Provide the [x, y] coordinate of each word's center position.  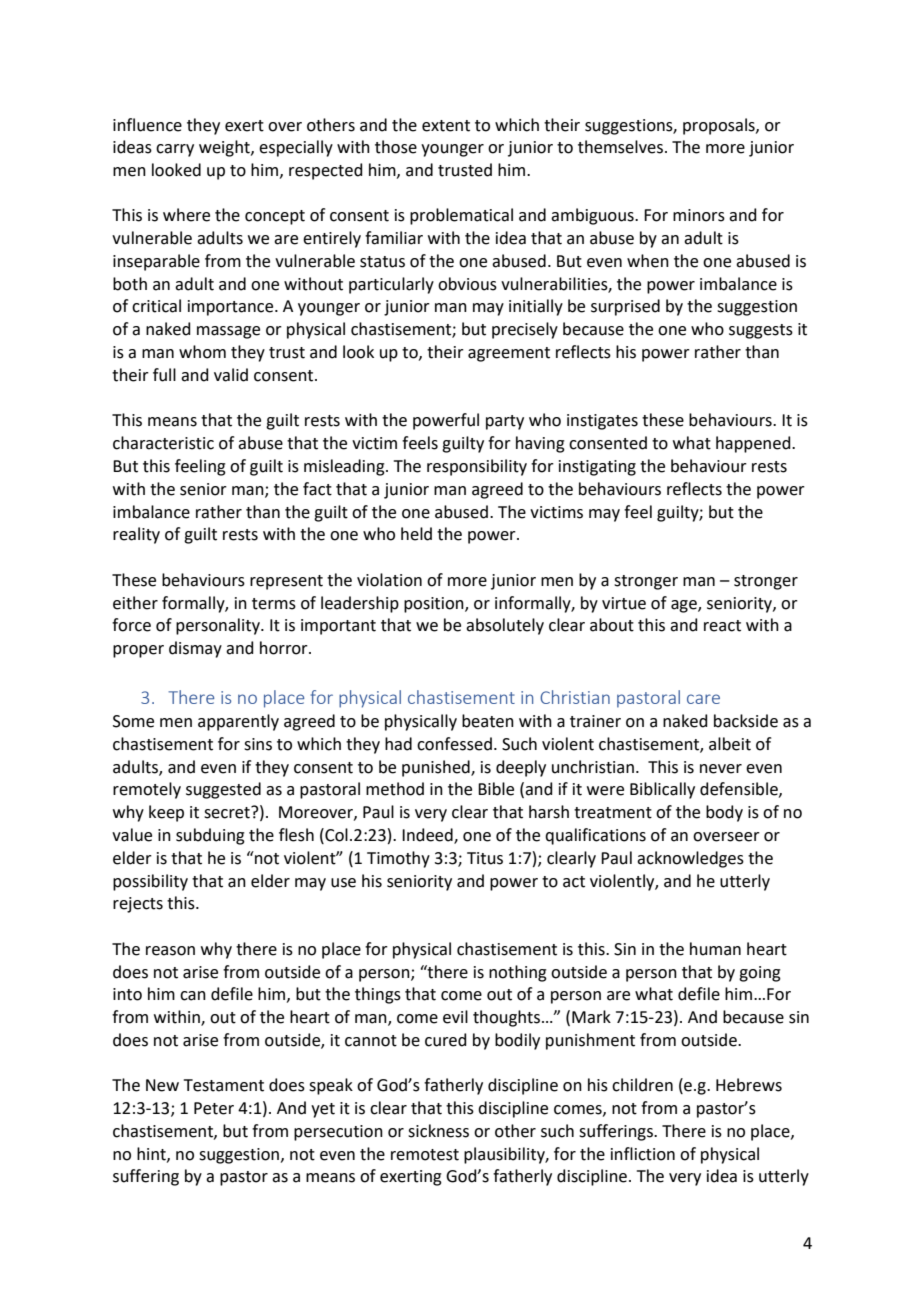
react [722, 626]
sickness [438, 1131]
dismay [195, 649]
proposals [720, 126]
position [435, 605]
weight [225, 148]
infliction [643, 1154]
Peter [214, 1108]
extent [446, 126]
